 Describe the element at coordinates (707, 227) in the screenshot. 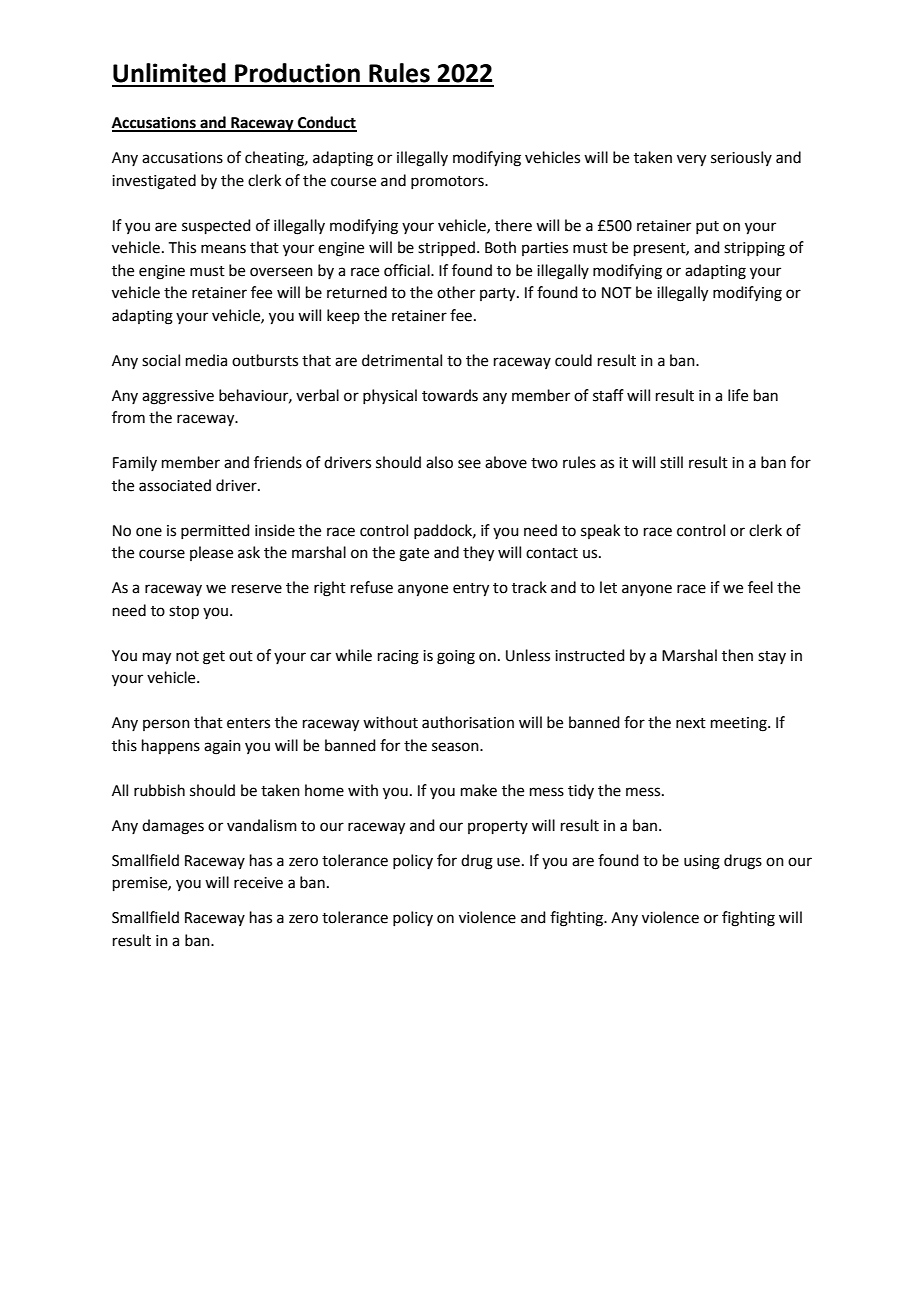

I see `put` at that location.
